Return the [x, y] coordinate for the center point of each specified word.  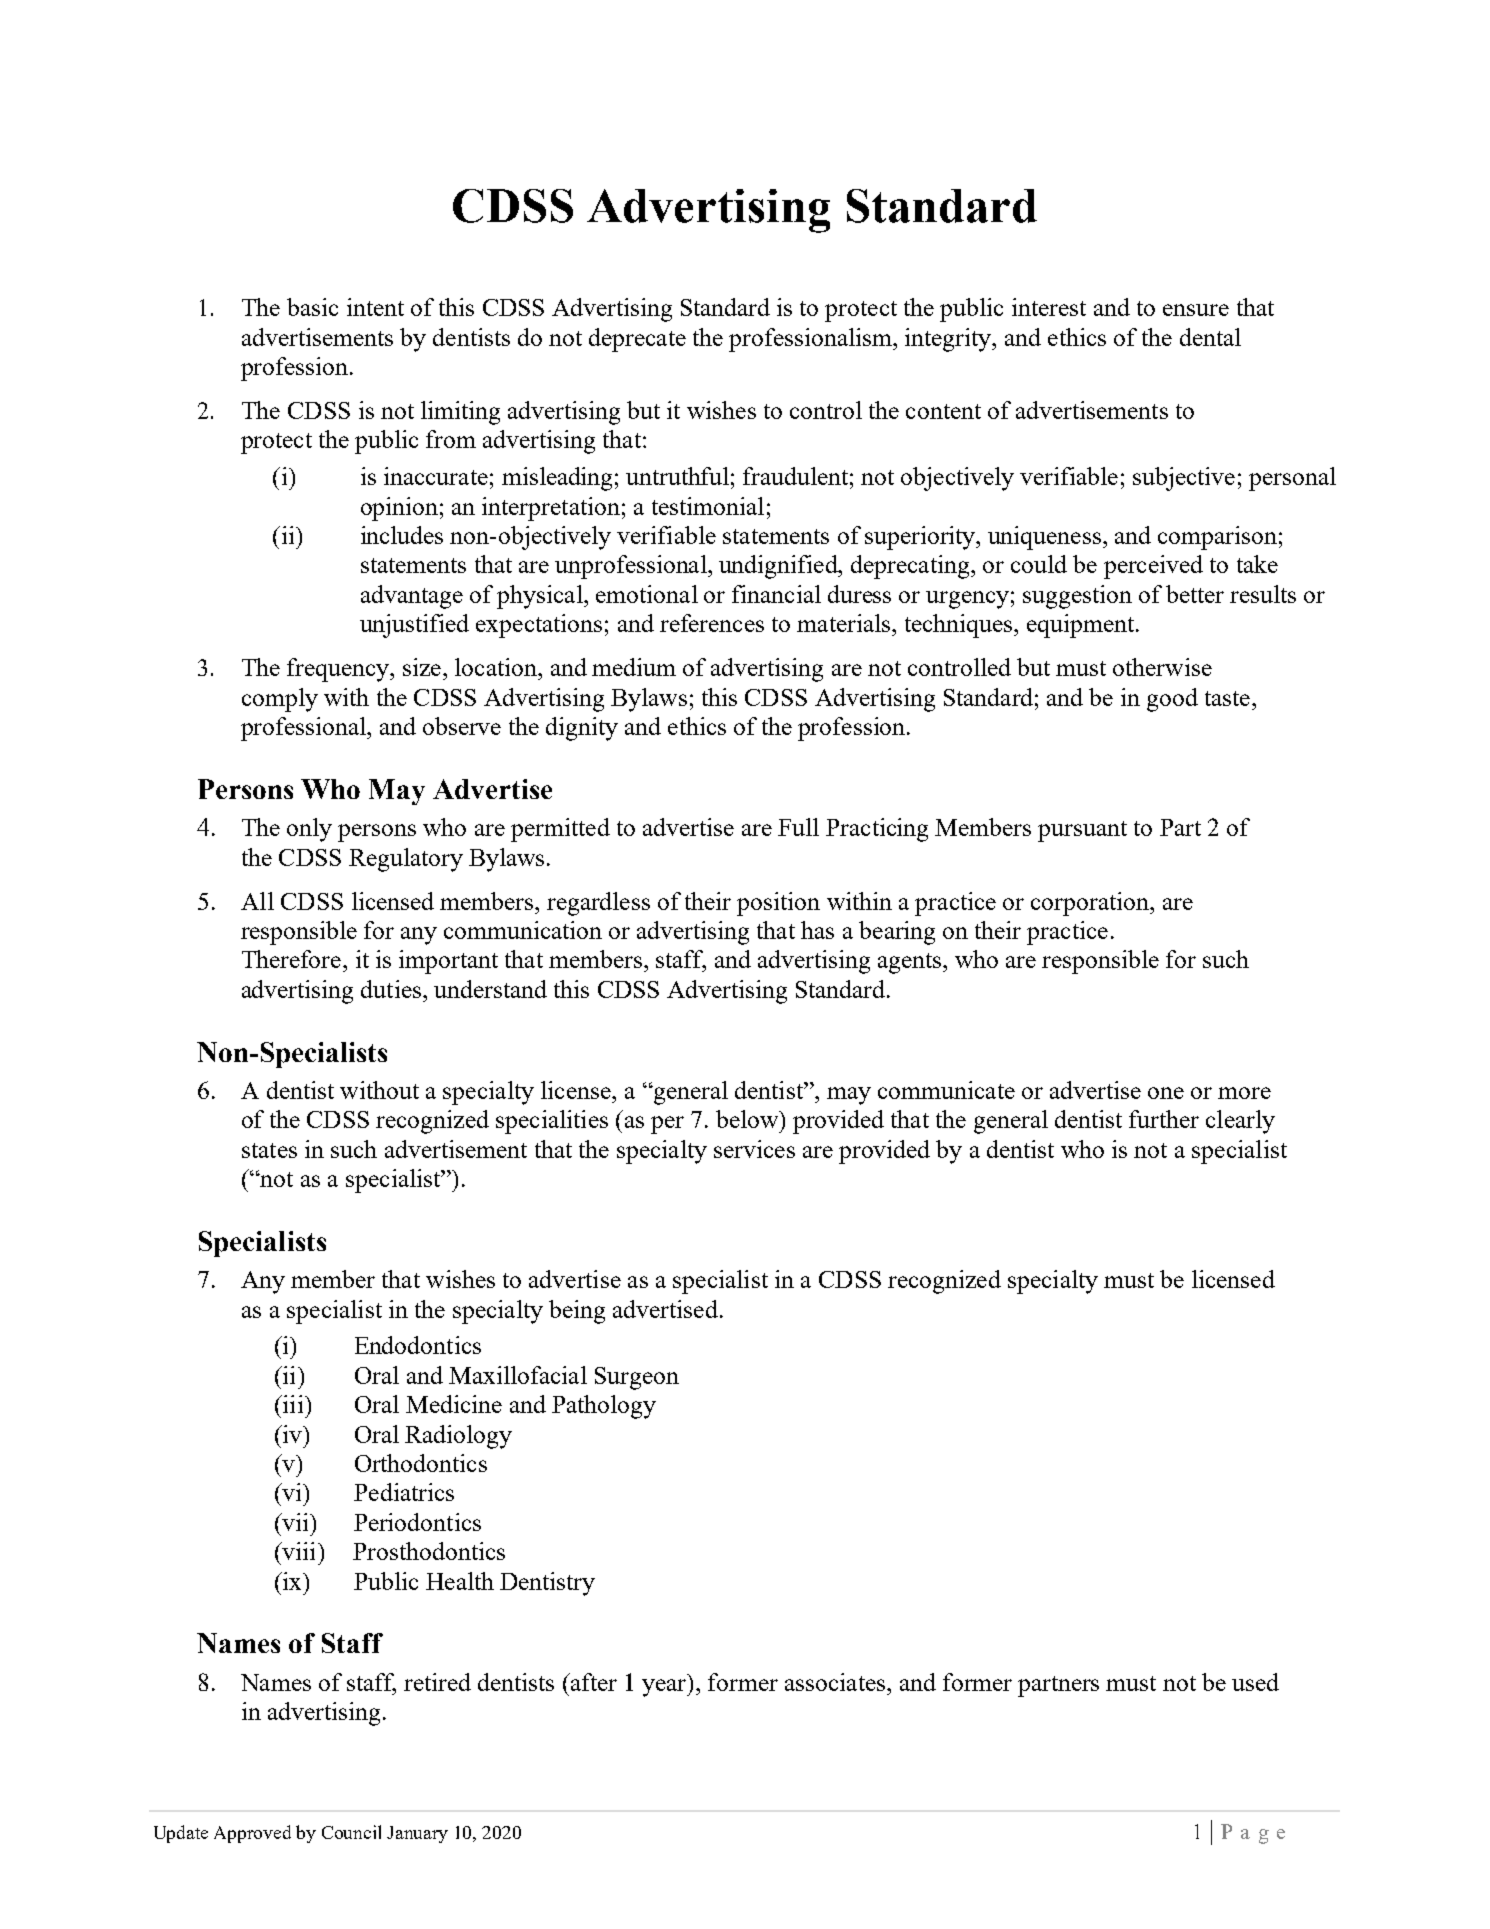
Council [351, 1832]
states [269, 1150]
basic [312, 307]
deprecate [637, 340]
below [748, 1119]
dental [1210, 337]
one [1166, 1093]
